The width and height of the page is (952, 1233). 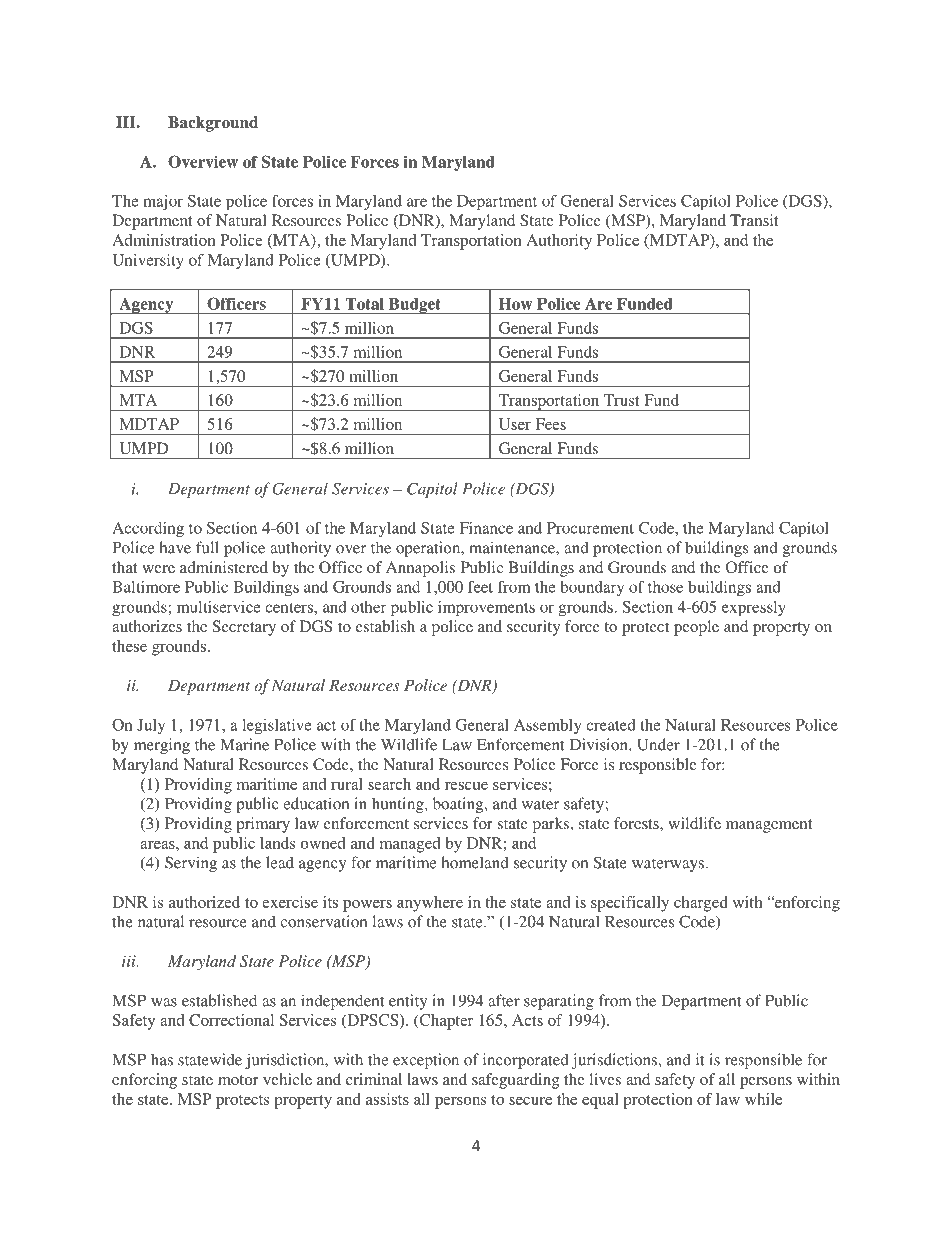 What do you see at coordinates (621, 400) in the page?
I see `Trust` at bounding box center [621, 400].
